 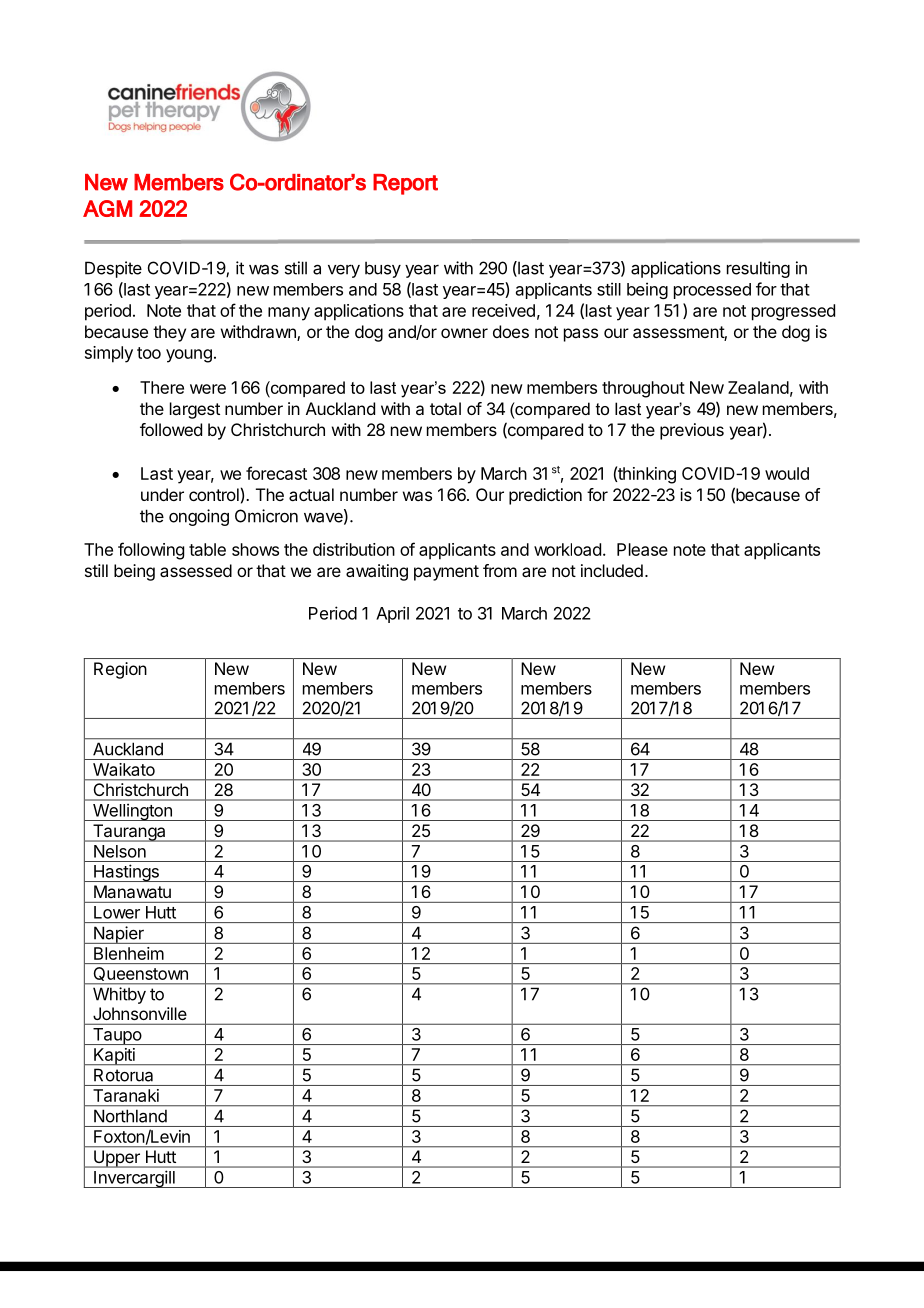 I want to click on Please, so click(x=642, y=549).
